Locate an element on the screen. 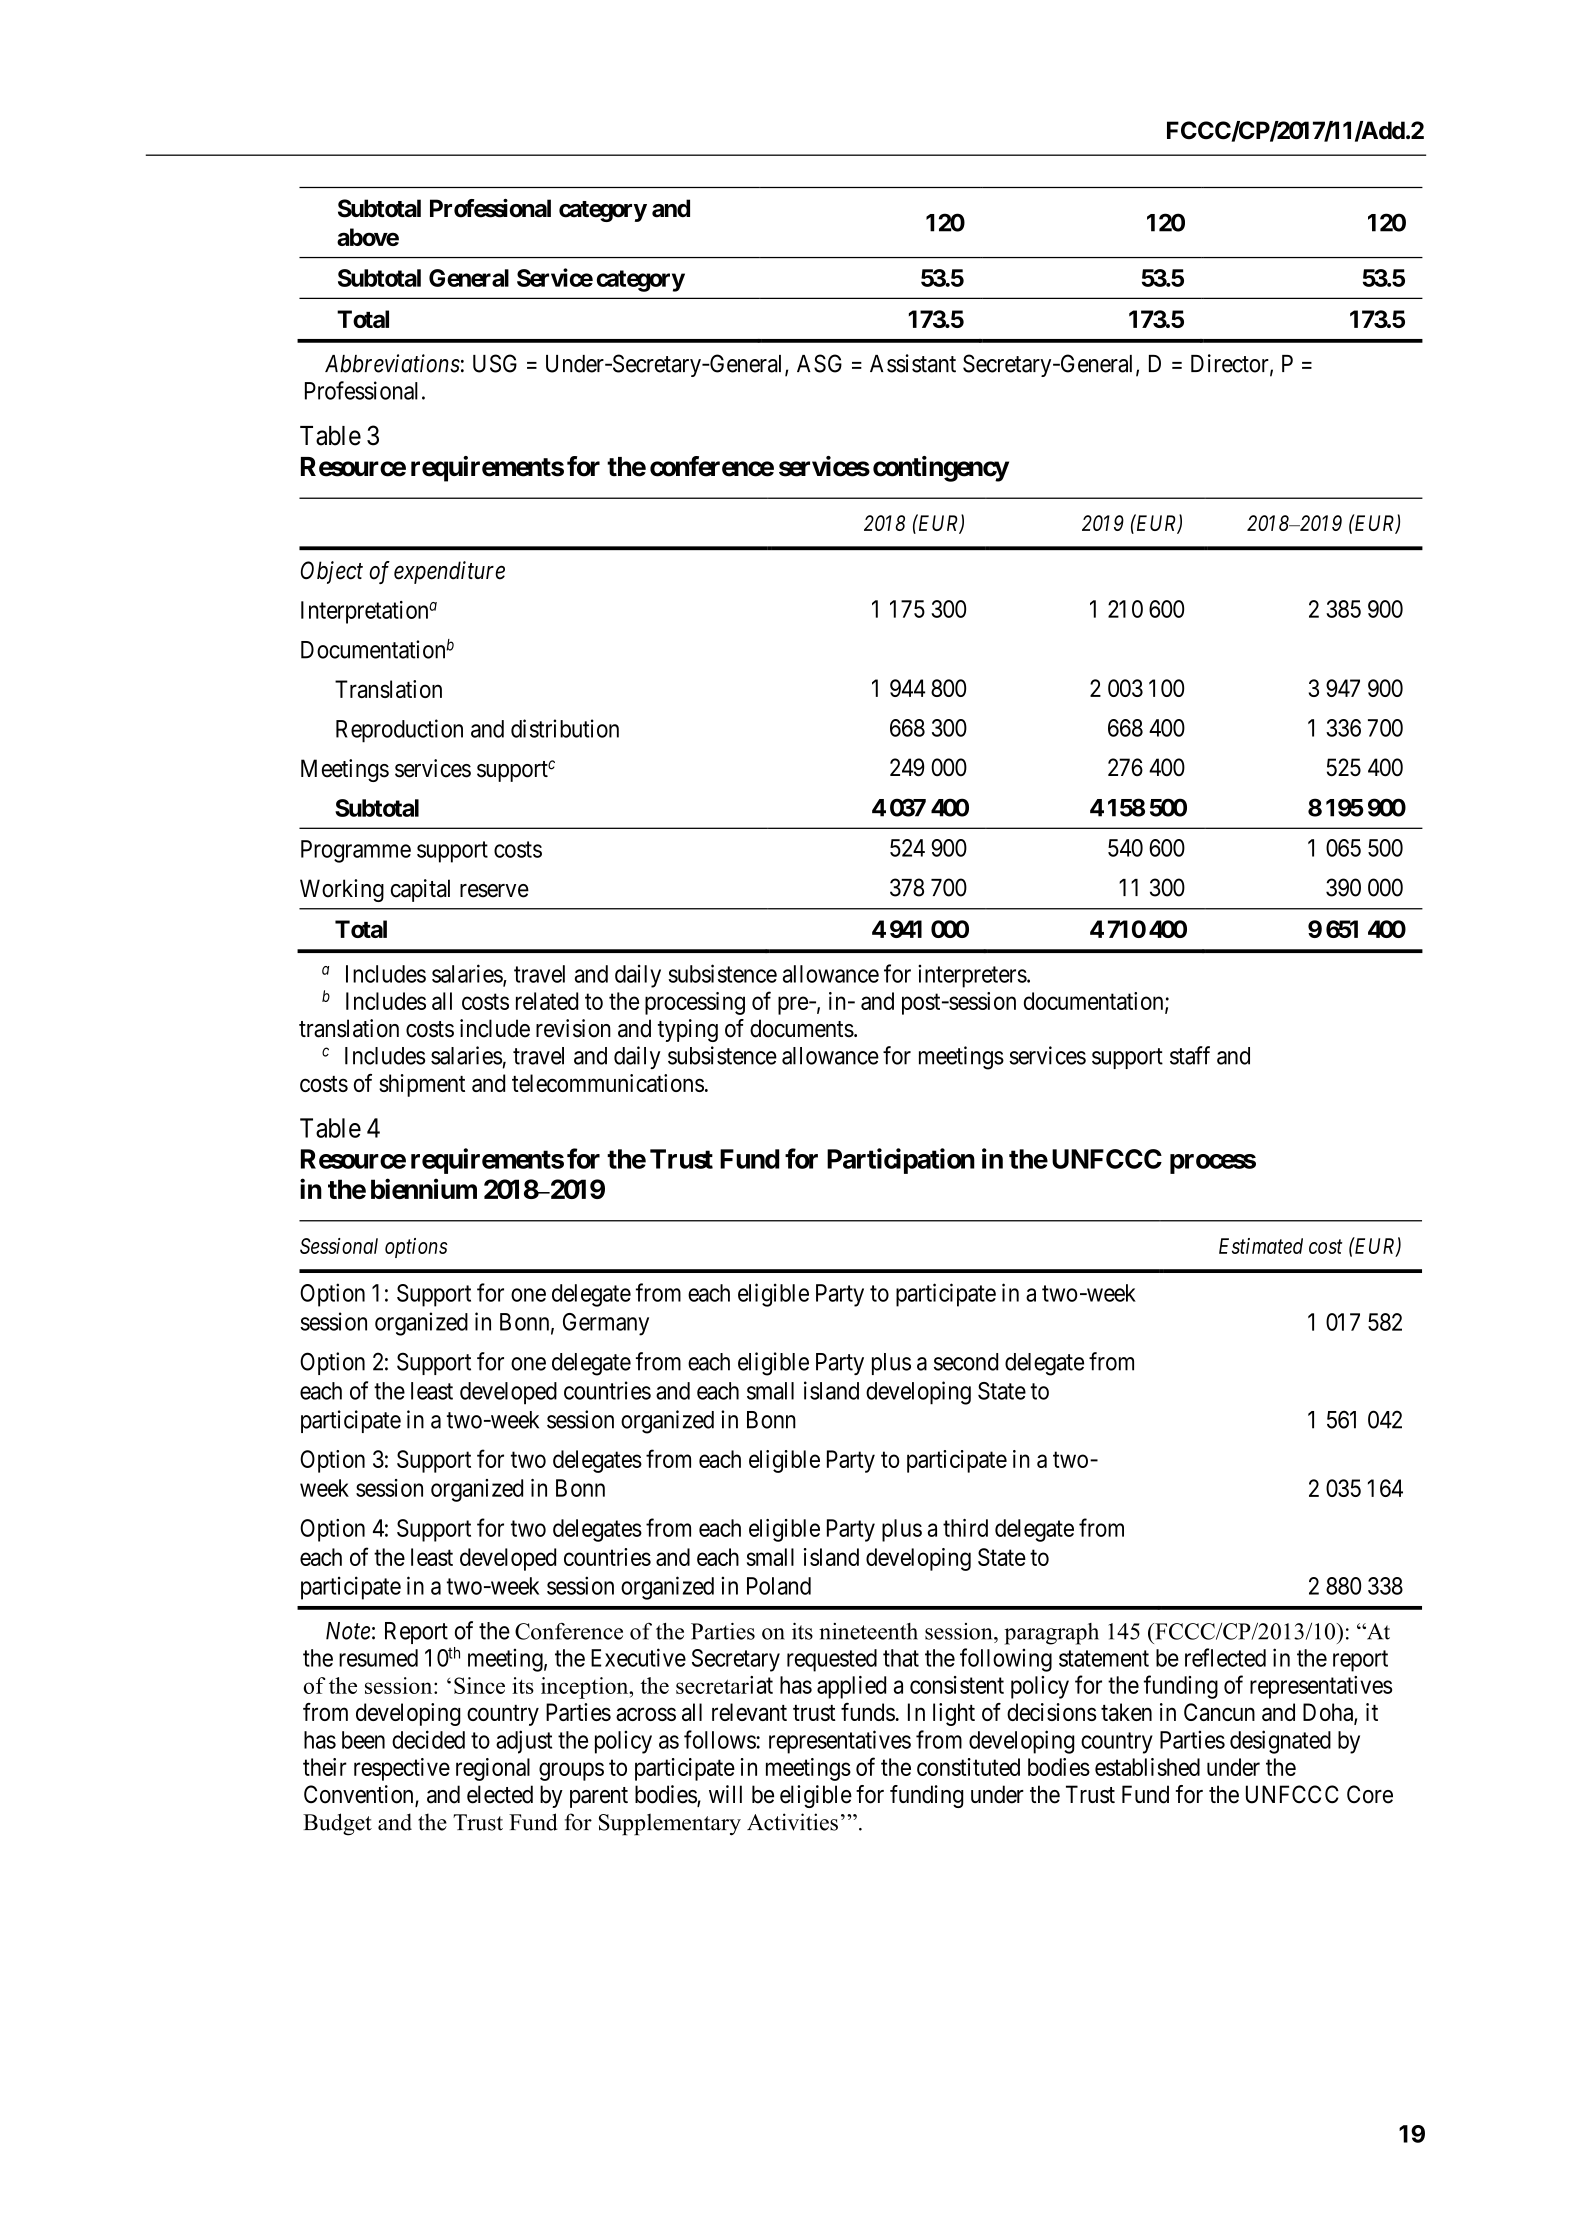 This screenshot has width=1572, height=2222. distribution is located at coordinates (565, 728).
